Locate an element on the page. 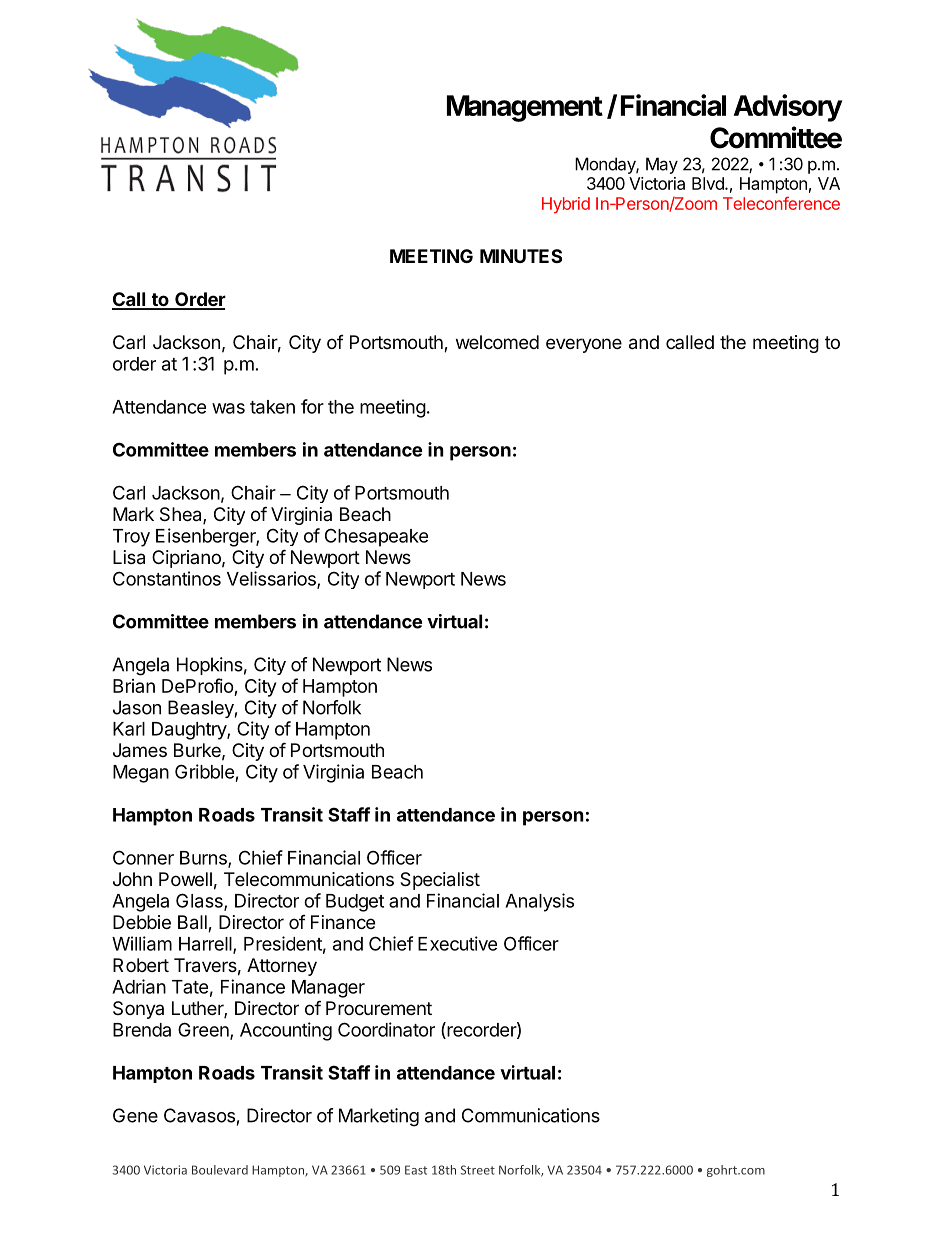 The width and height of the document is (952, 1233). East is located at coordinates (416, 1170).
